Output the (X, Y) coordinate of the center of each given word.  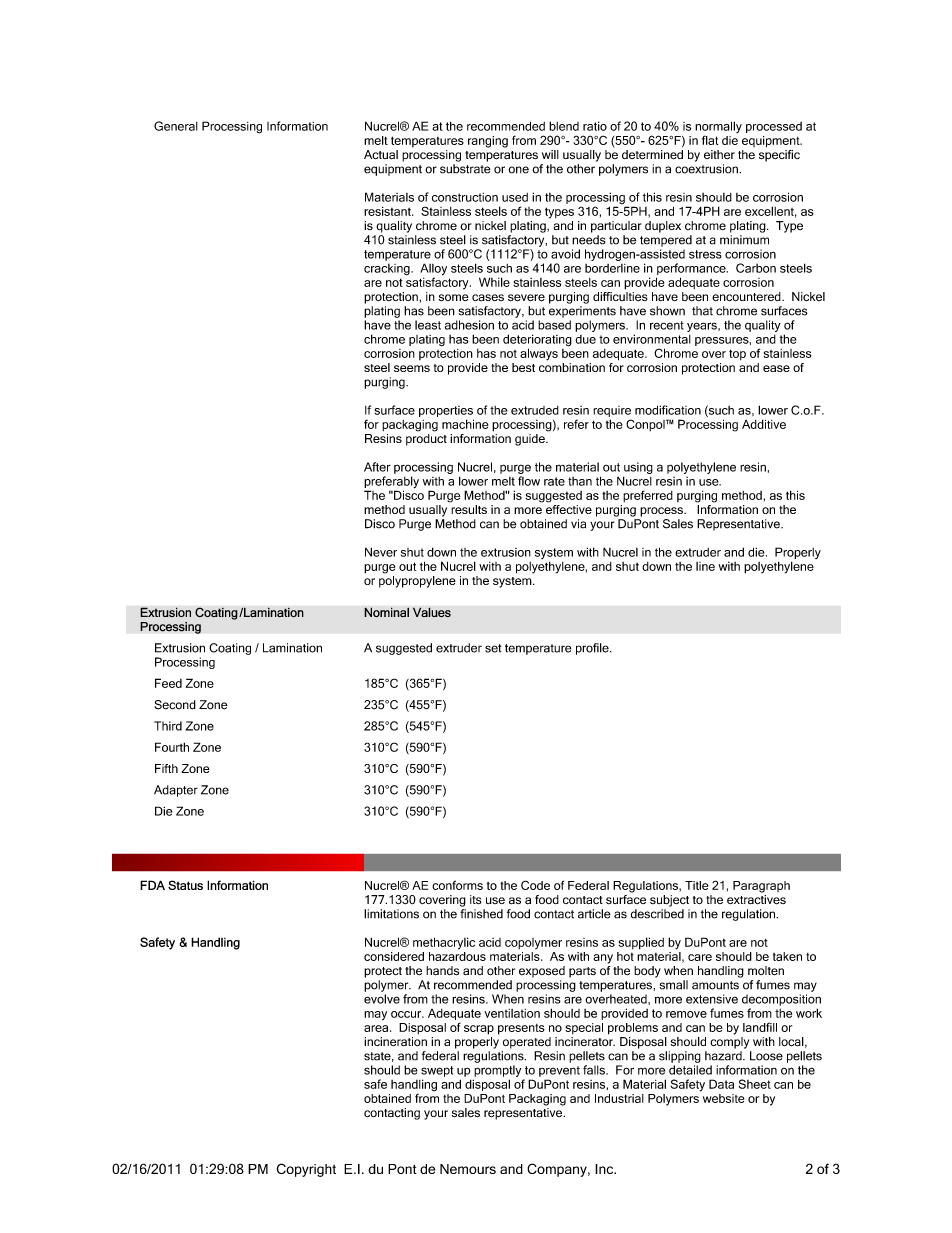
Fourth (172, 747)
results (469, 509)
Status (185, 885)
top (737, 354)
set (493, 648)
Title (696, 885)
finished (481, 914)
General (176, 126)
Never (381, 552)
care (700, 957)
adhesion (469, 325)
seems (412, 368)
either (719, 154)
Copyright (306, 1170)
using (638, 468)
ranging (488, 142)
